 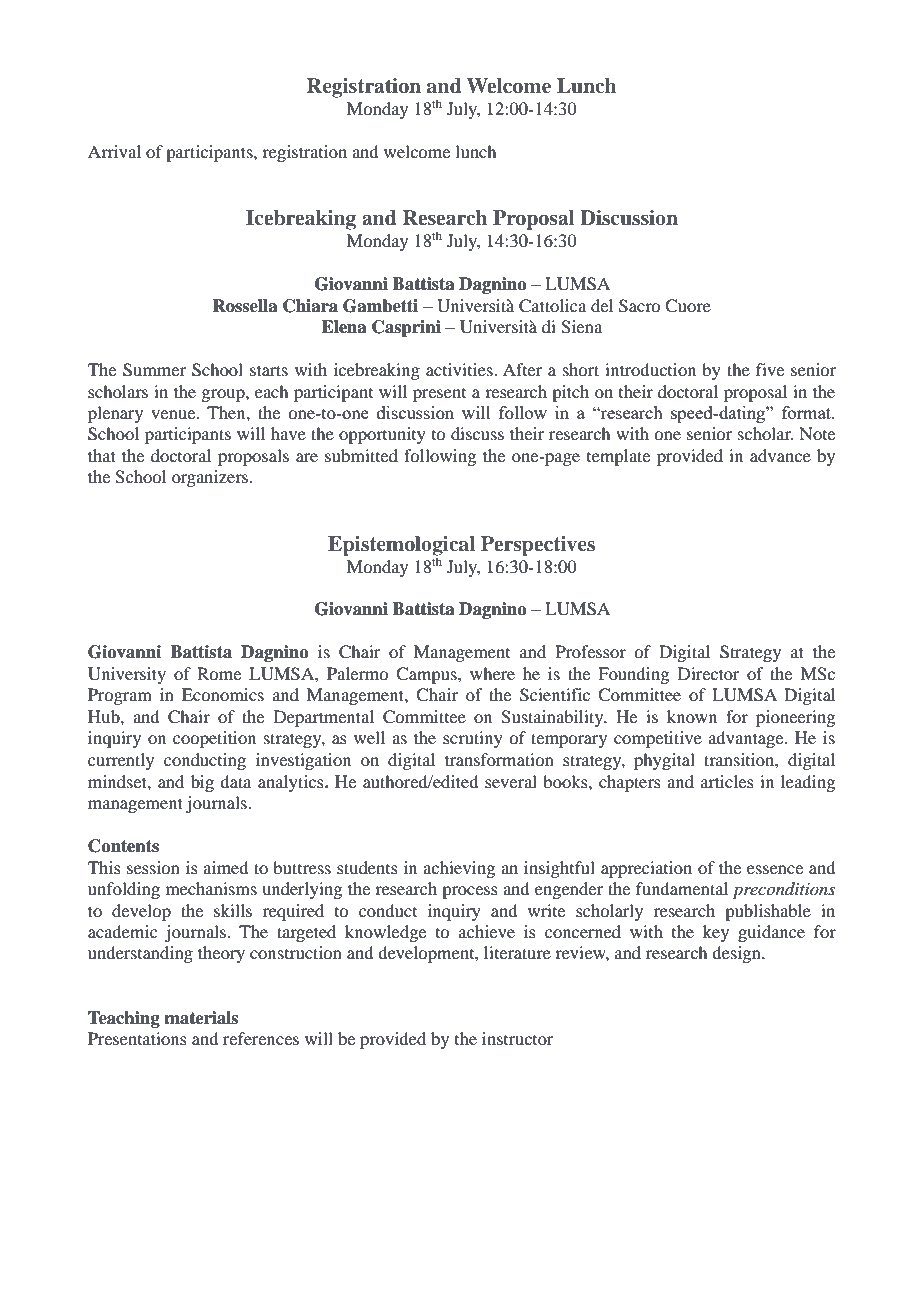 What do you see at coordinates (581, 327) in the screenshot?
I see `Siena` at bounding box center [581, 327].
